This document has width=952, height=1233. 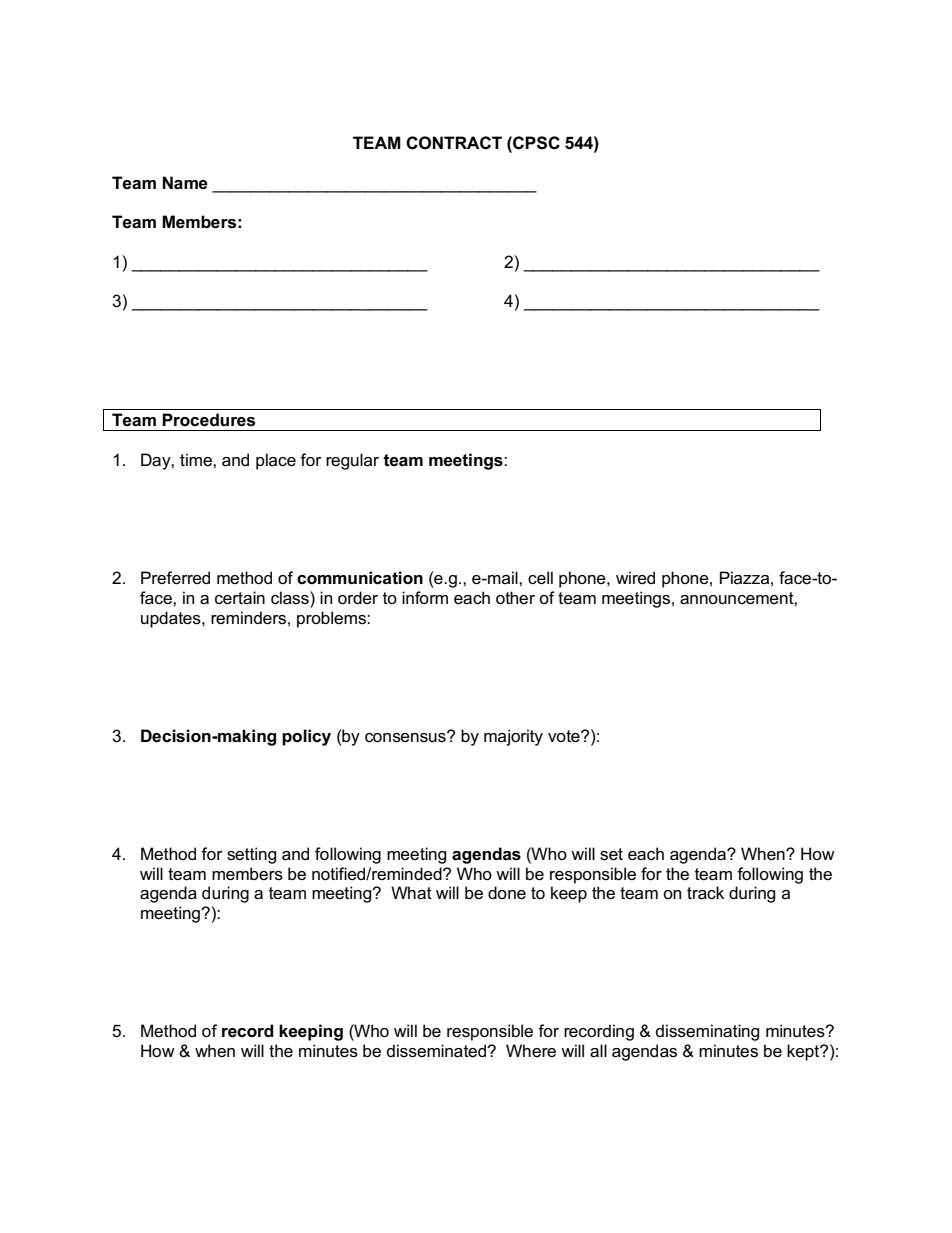 I want to click on other, so click(x=515, y=598).
